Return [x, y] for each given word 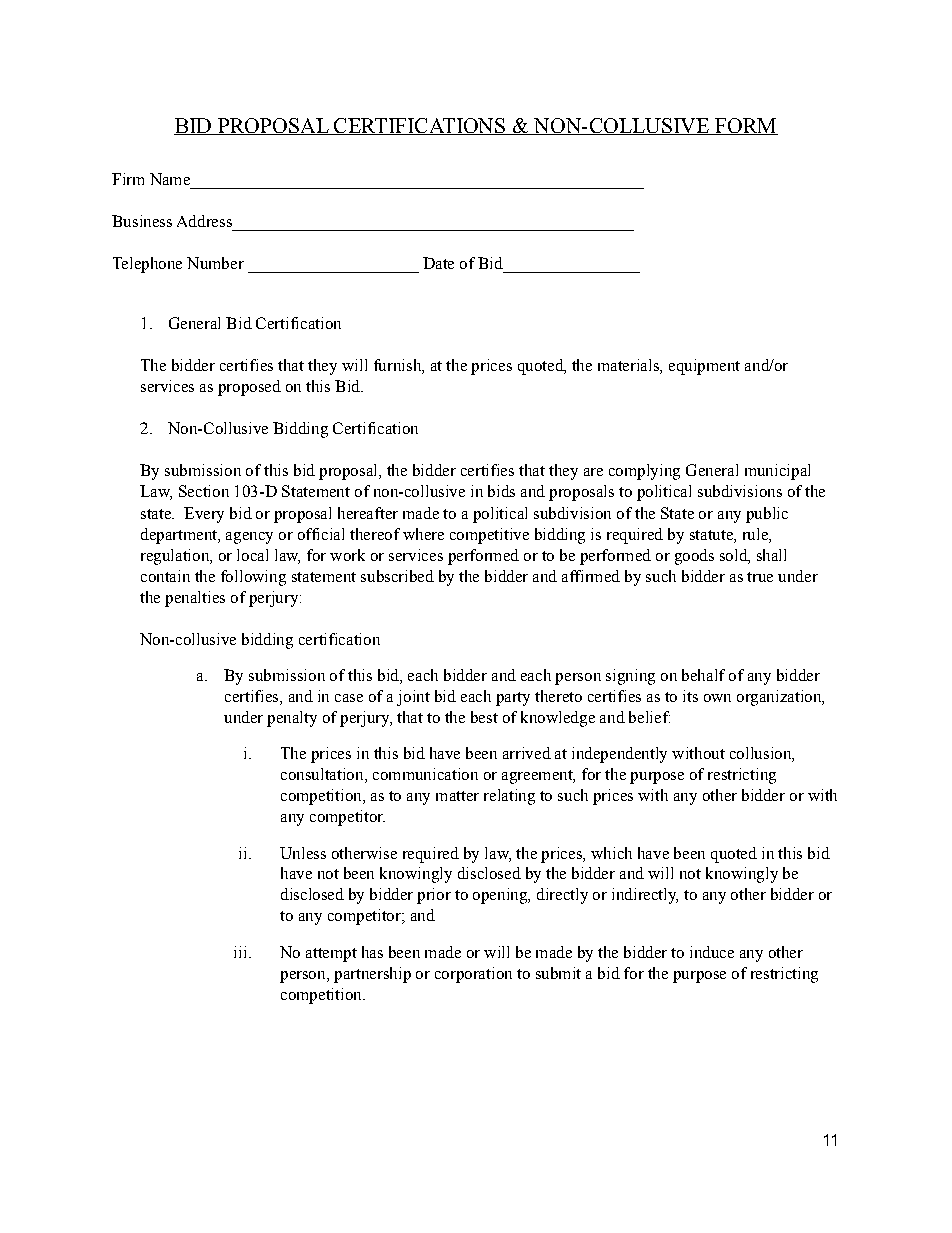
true [760, 577]
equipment [704, 367]
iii [242, 952]
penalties [195, 599]
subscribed [397, 576]
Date [438, 263]
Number [215, 263]
